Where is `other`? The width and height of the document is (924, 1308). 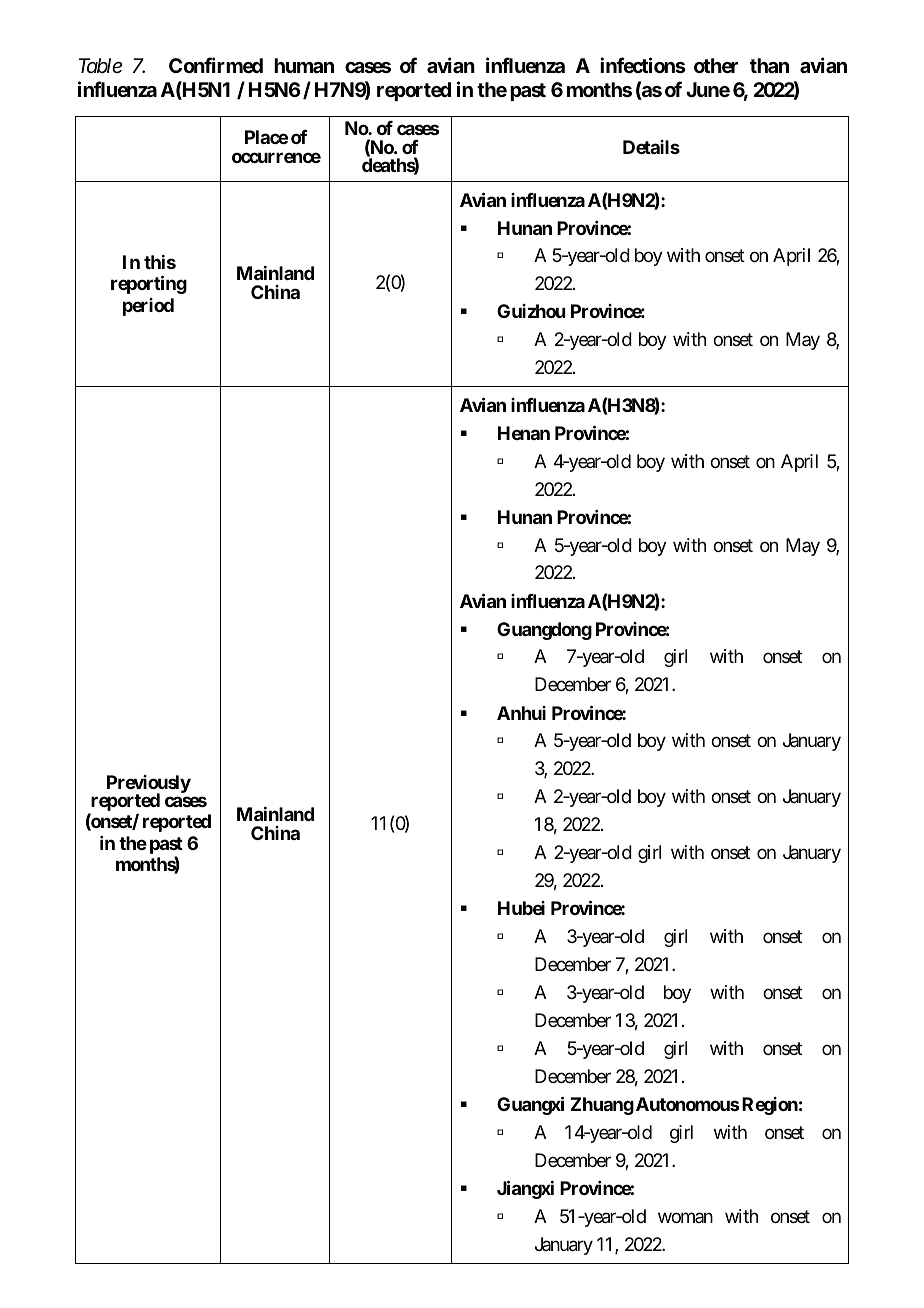
other is located at coordinates (716, 65).
